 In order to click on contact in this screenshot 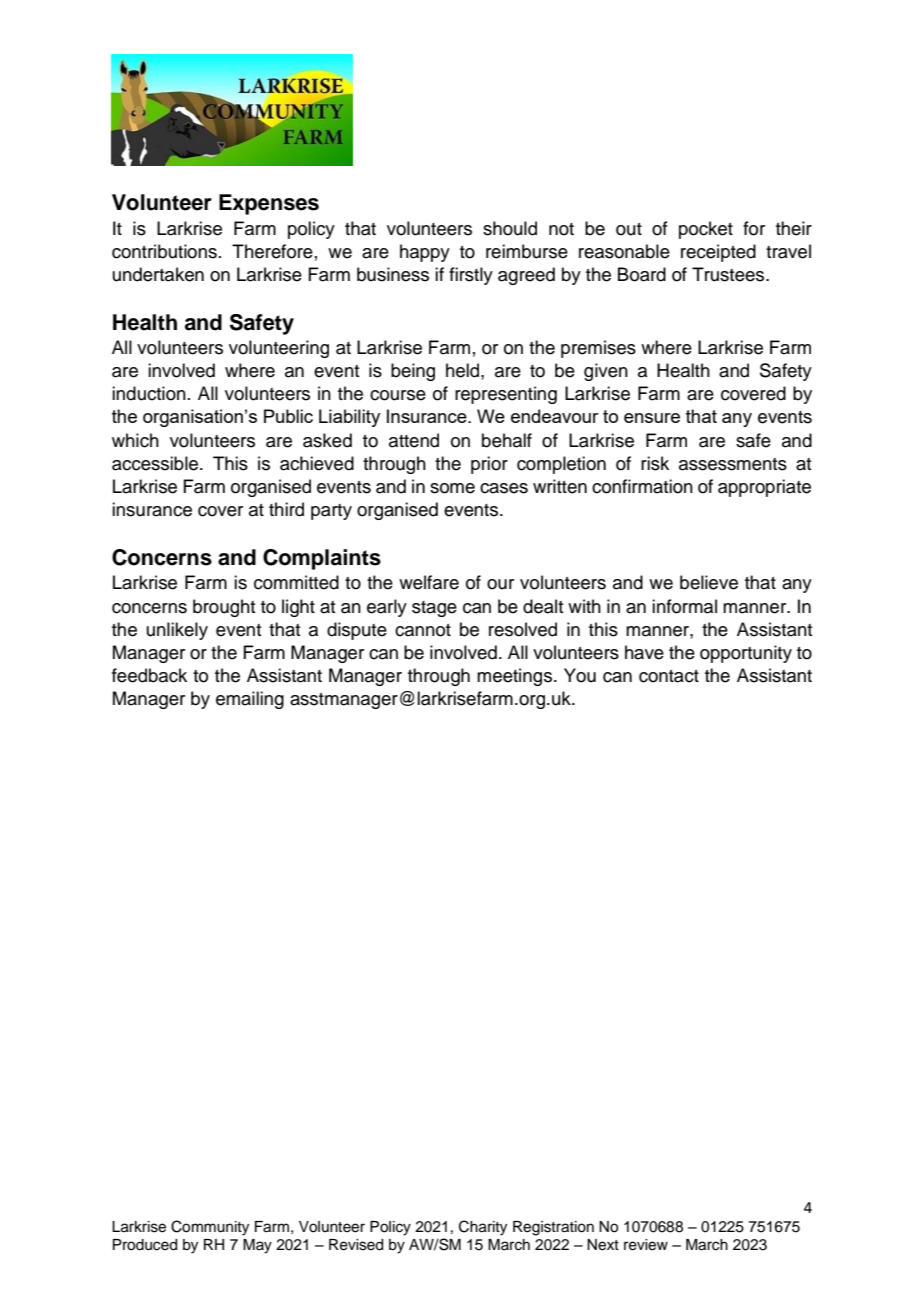, I will do `click(669, 676)`.
